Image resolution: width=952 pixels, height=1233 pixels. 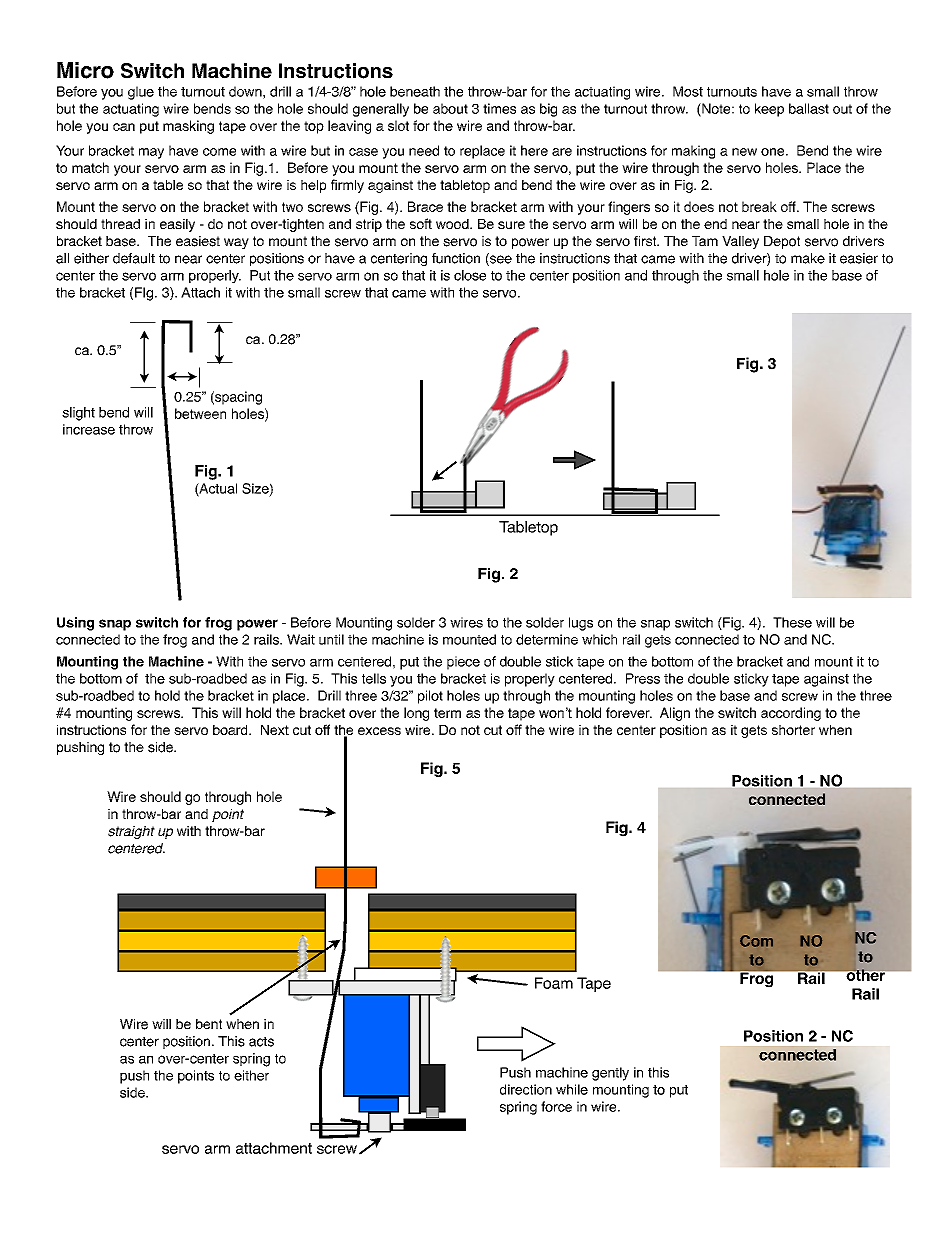 I want to click on shorter, so click(x=793, y=730).
